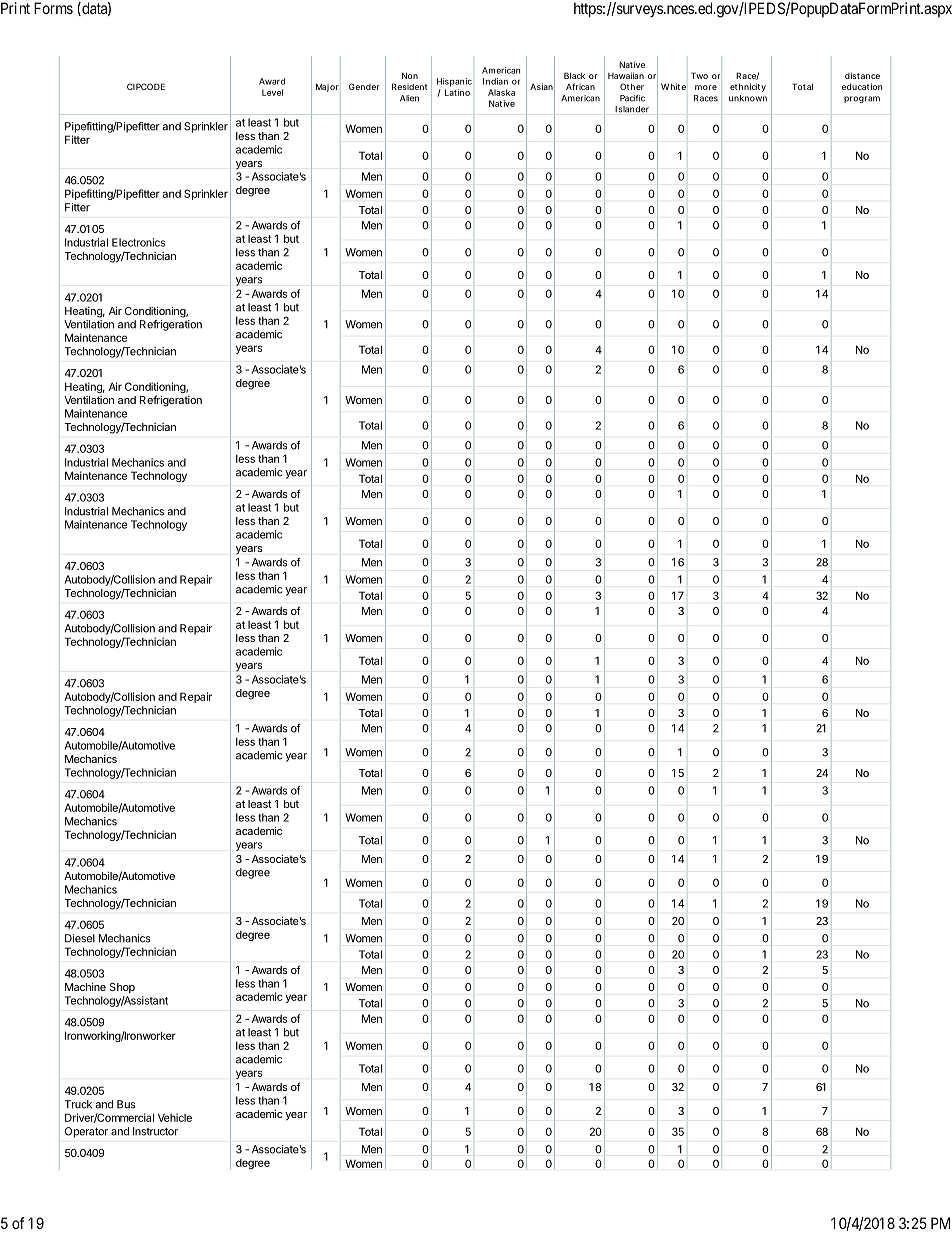  Describe the element at coordinates (748, 87) in the screenshot. I see `ethnicity` at that location.
